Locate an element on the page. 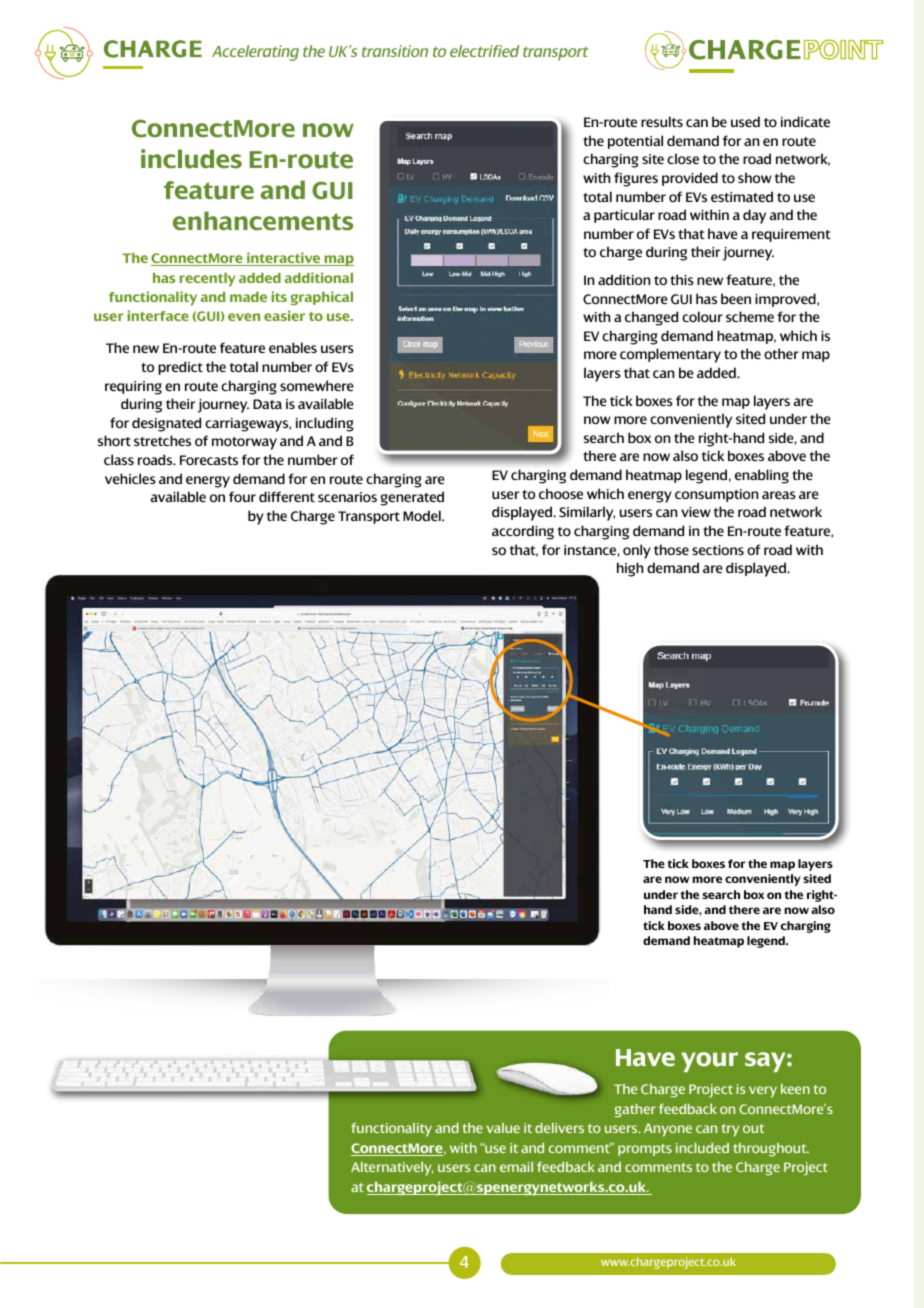 This page has height=1308, width=924. Accelerating is located at coordinates (255, 53).
